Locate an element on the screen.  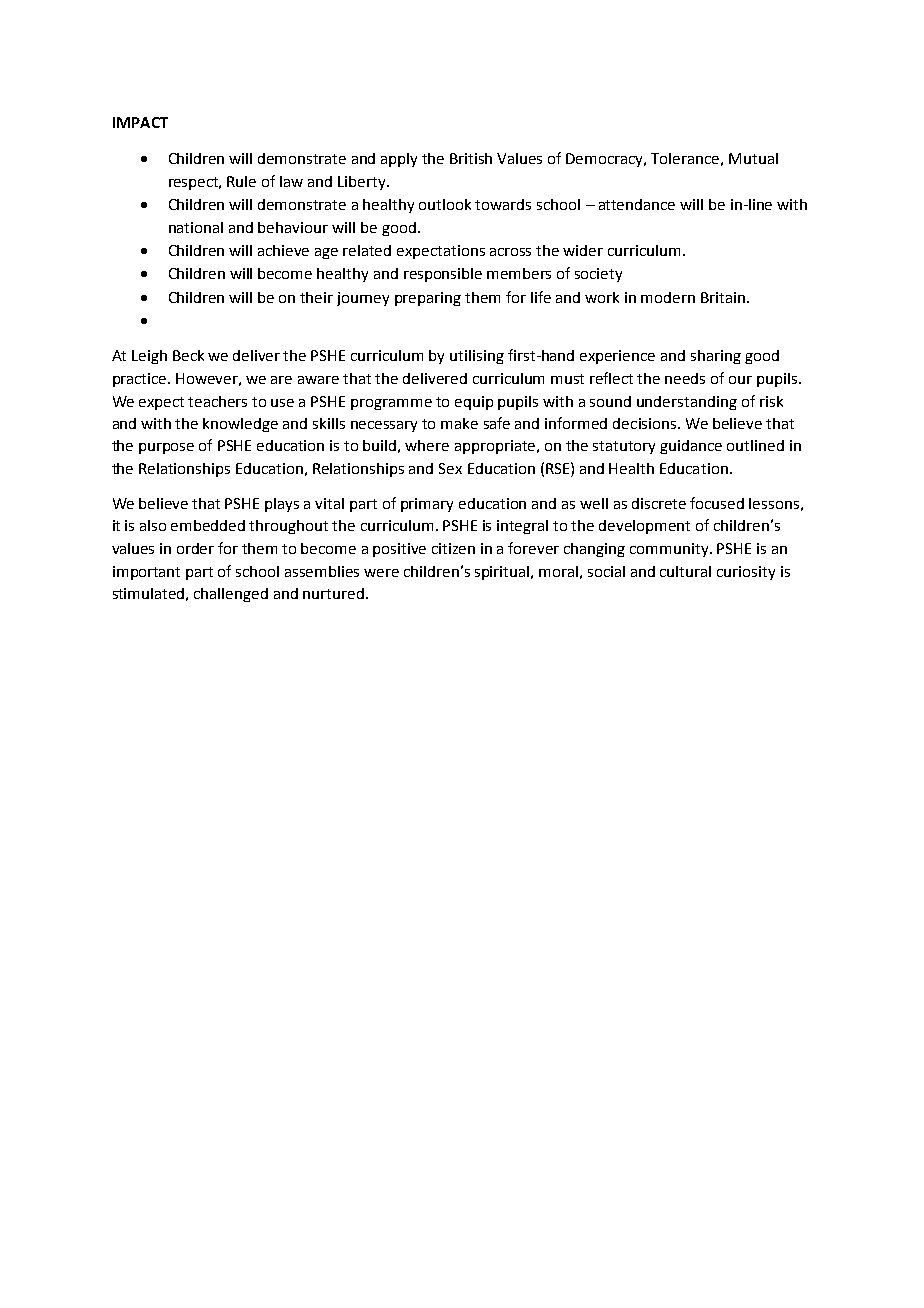
Beck is located at coordinates (188, 355).
